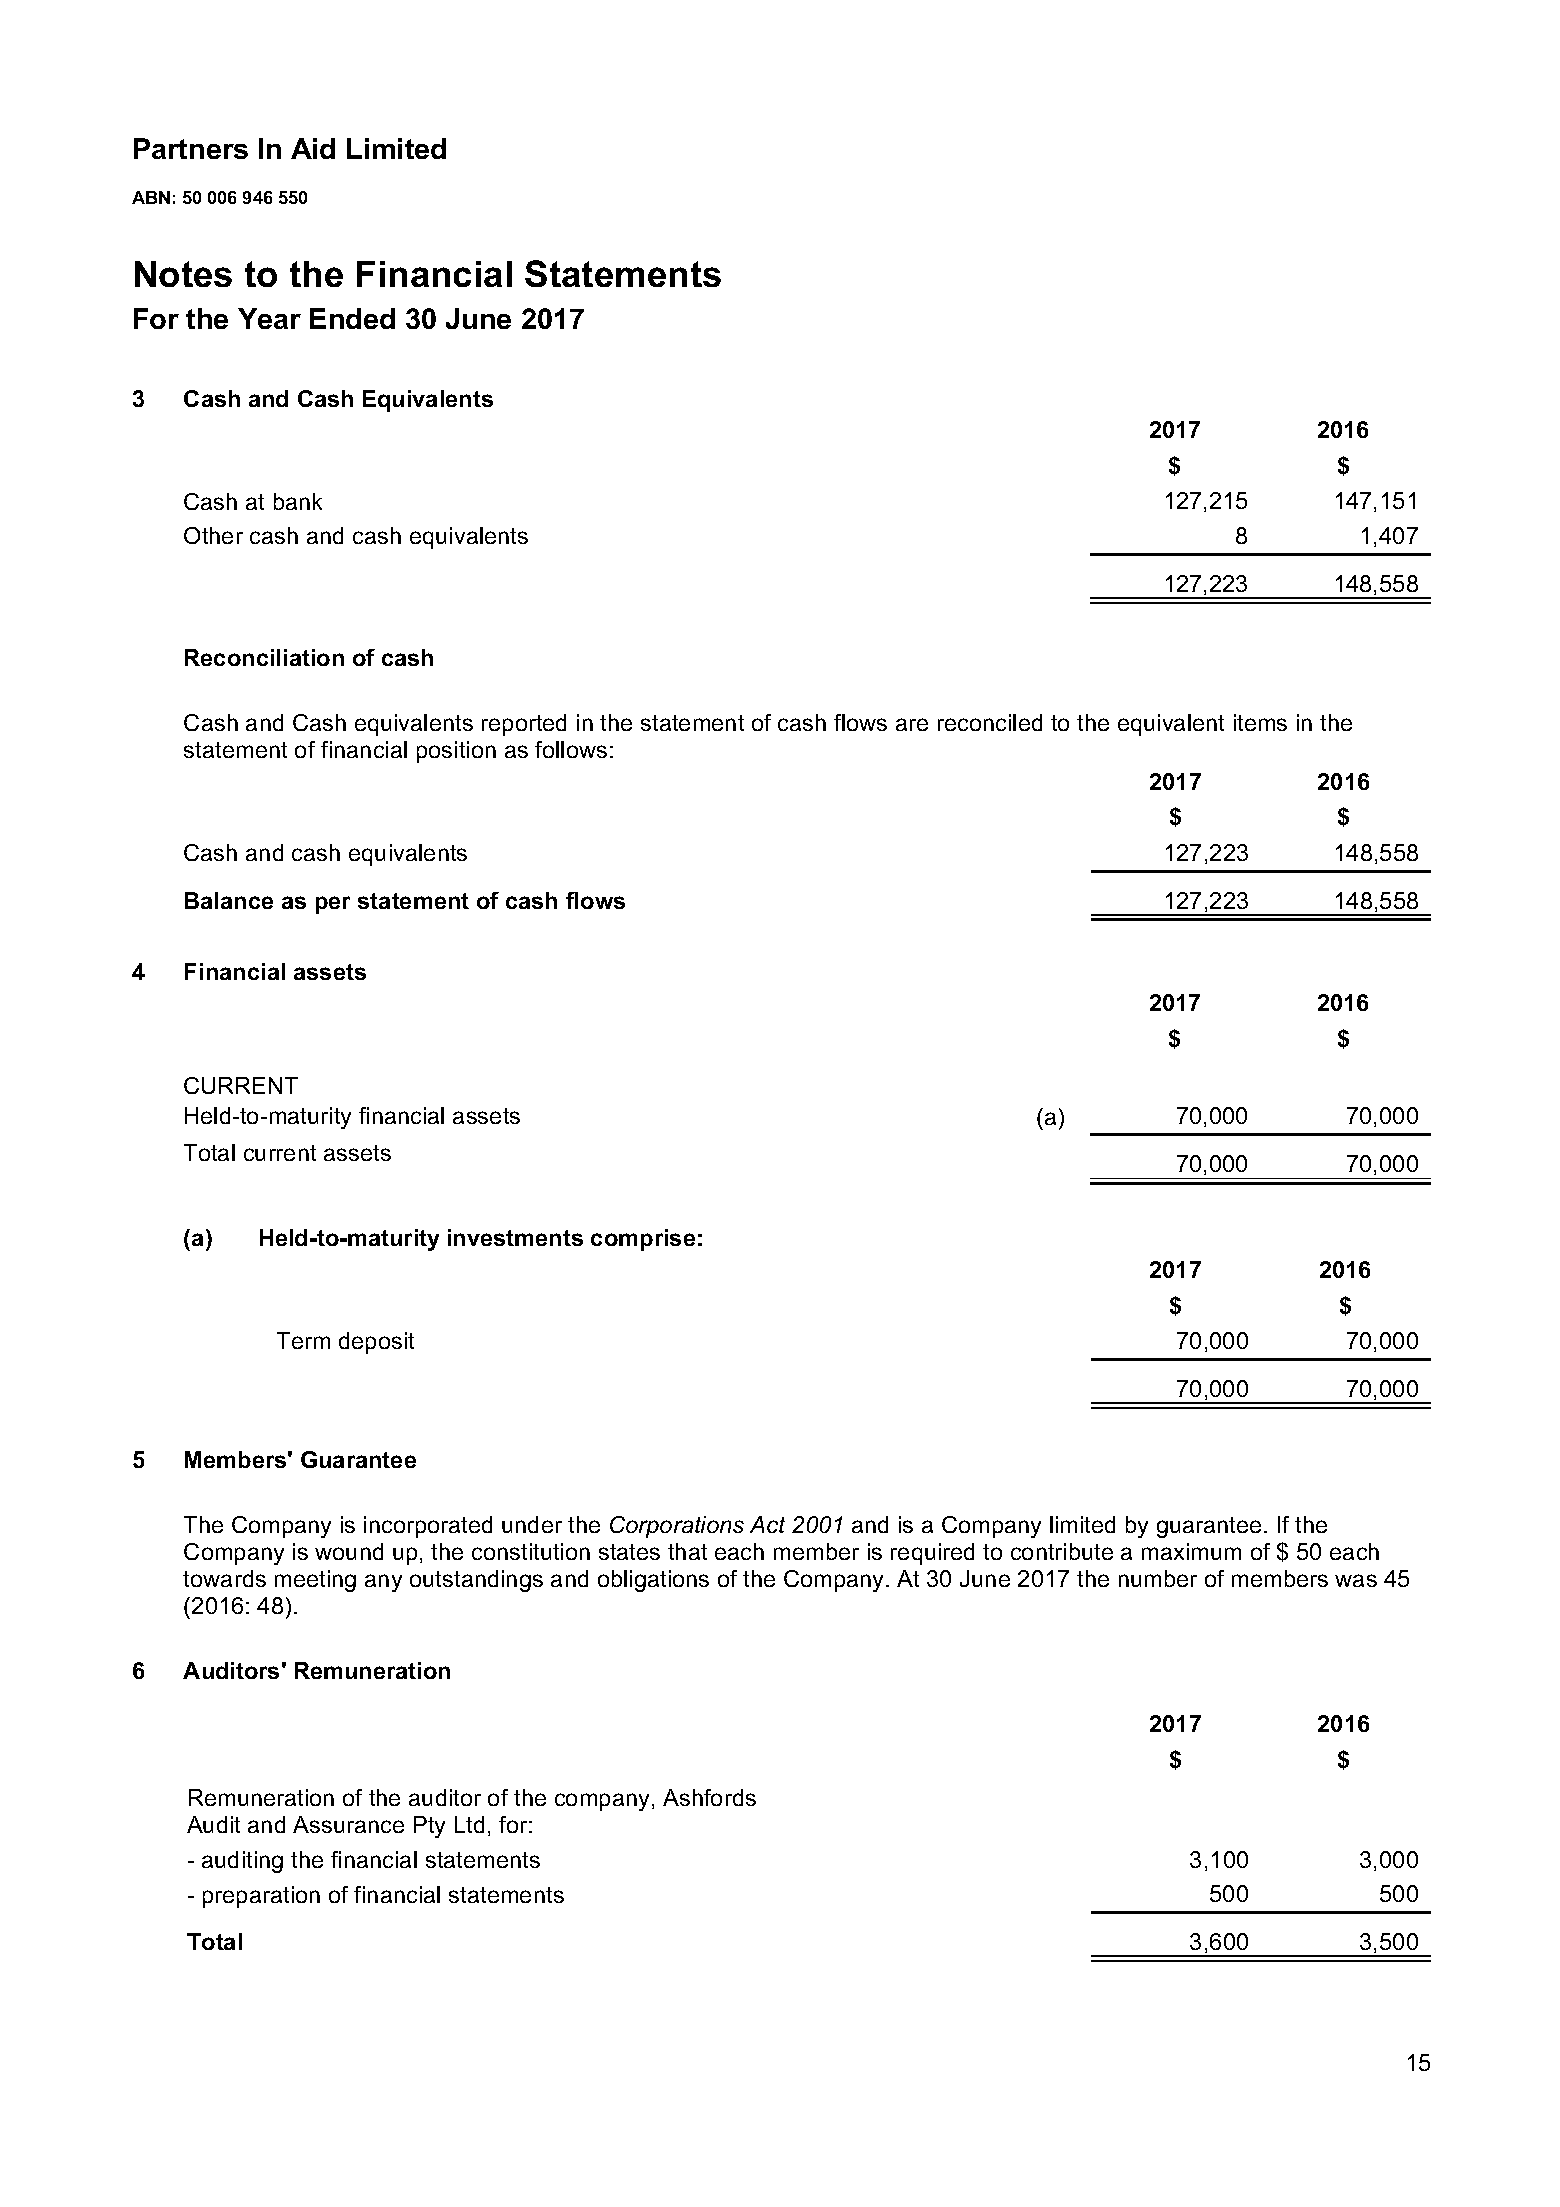  Describe the element at coordinates (1158, 1578) in the page. I see `number` at that location.
